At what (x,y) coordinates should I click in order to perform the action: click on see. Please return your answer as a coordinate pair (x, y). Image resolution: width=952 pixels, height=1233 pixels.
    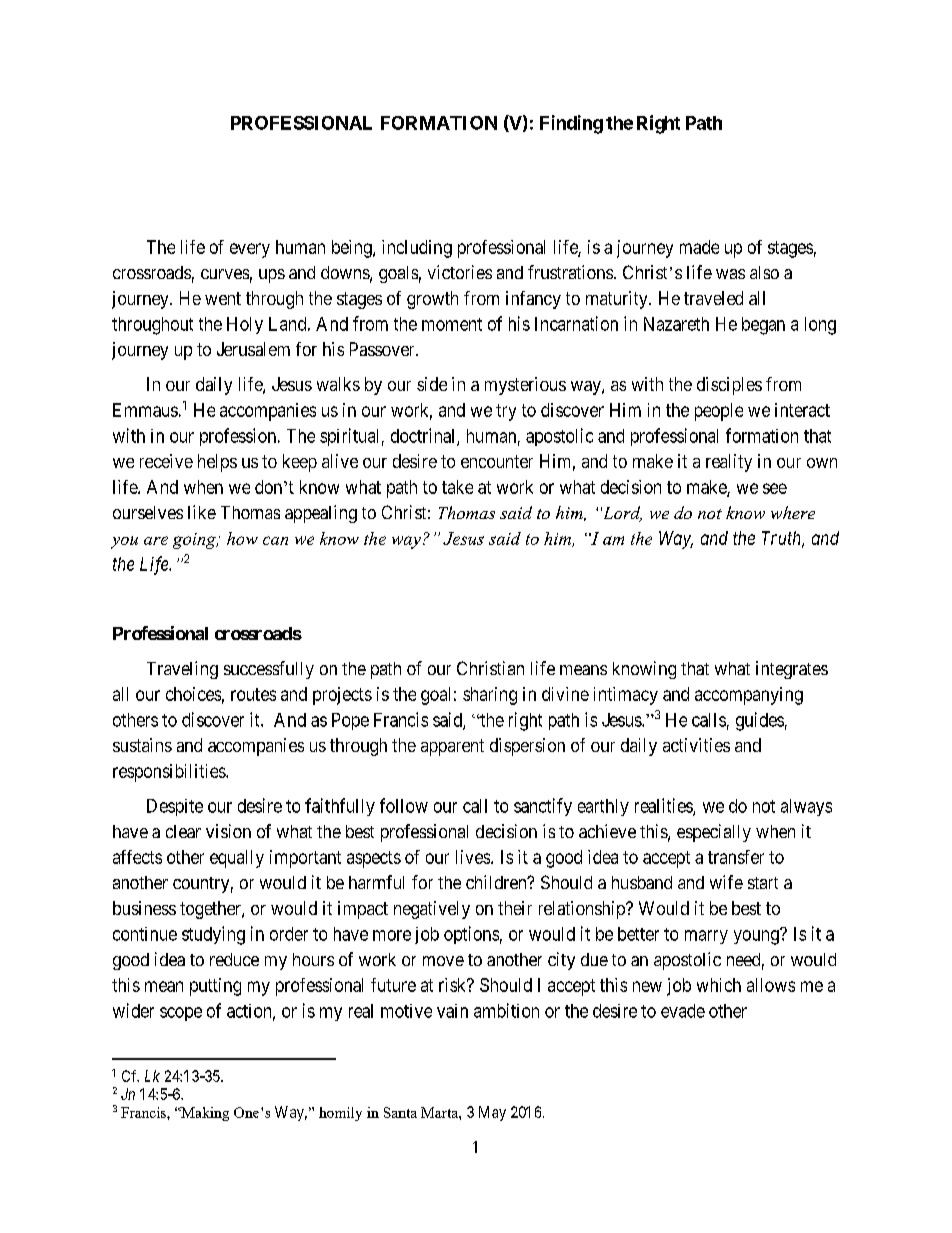
    Looking at the image, I should click on (775, 488).
